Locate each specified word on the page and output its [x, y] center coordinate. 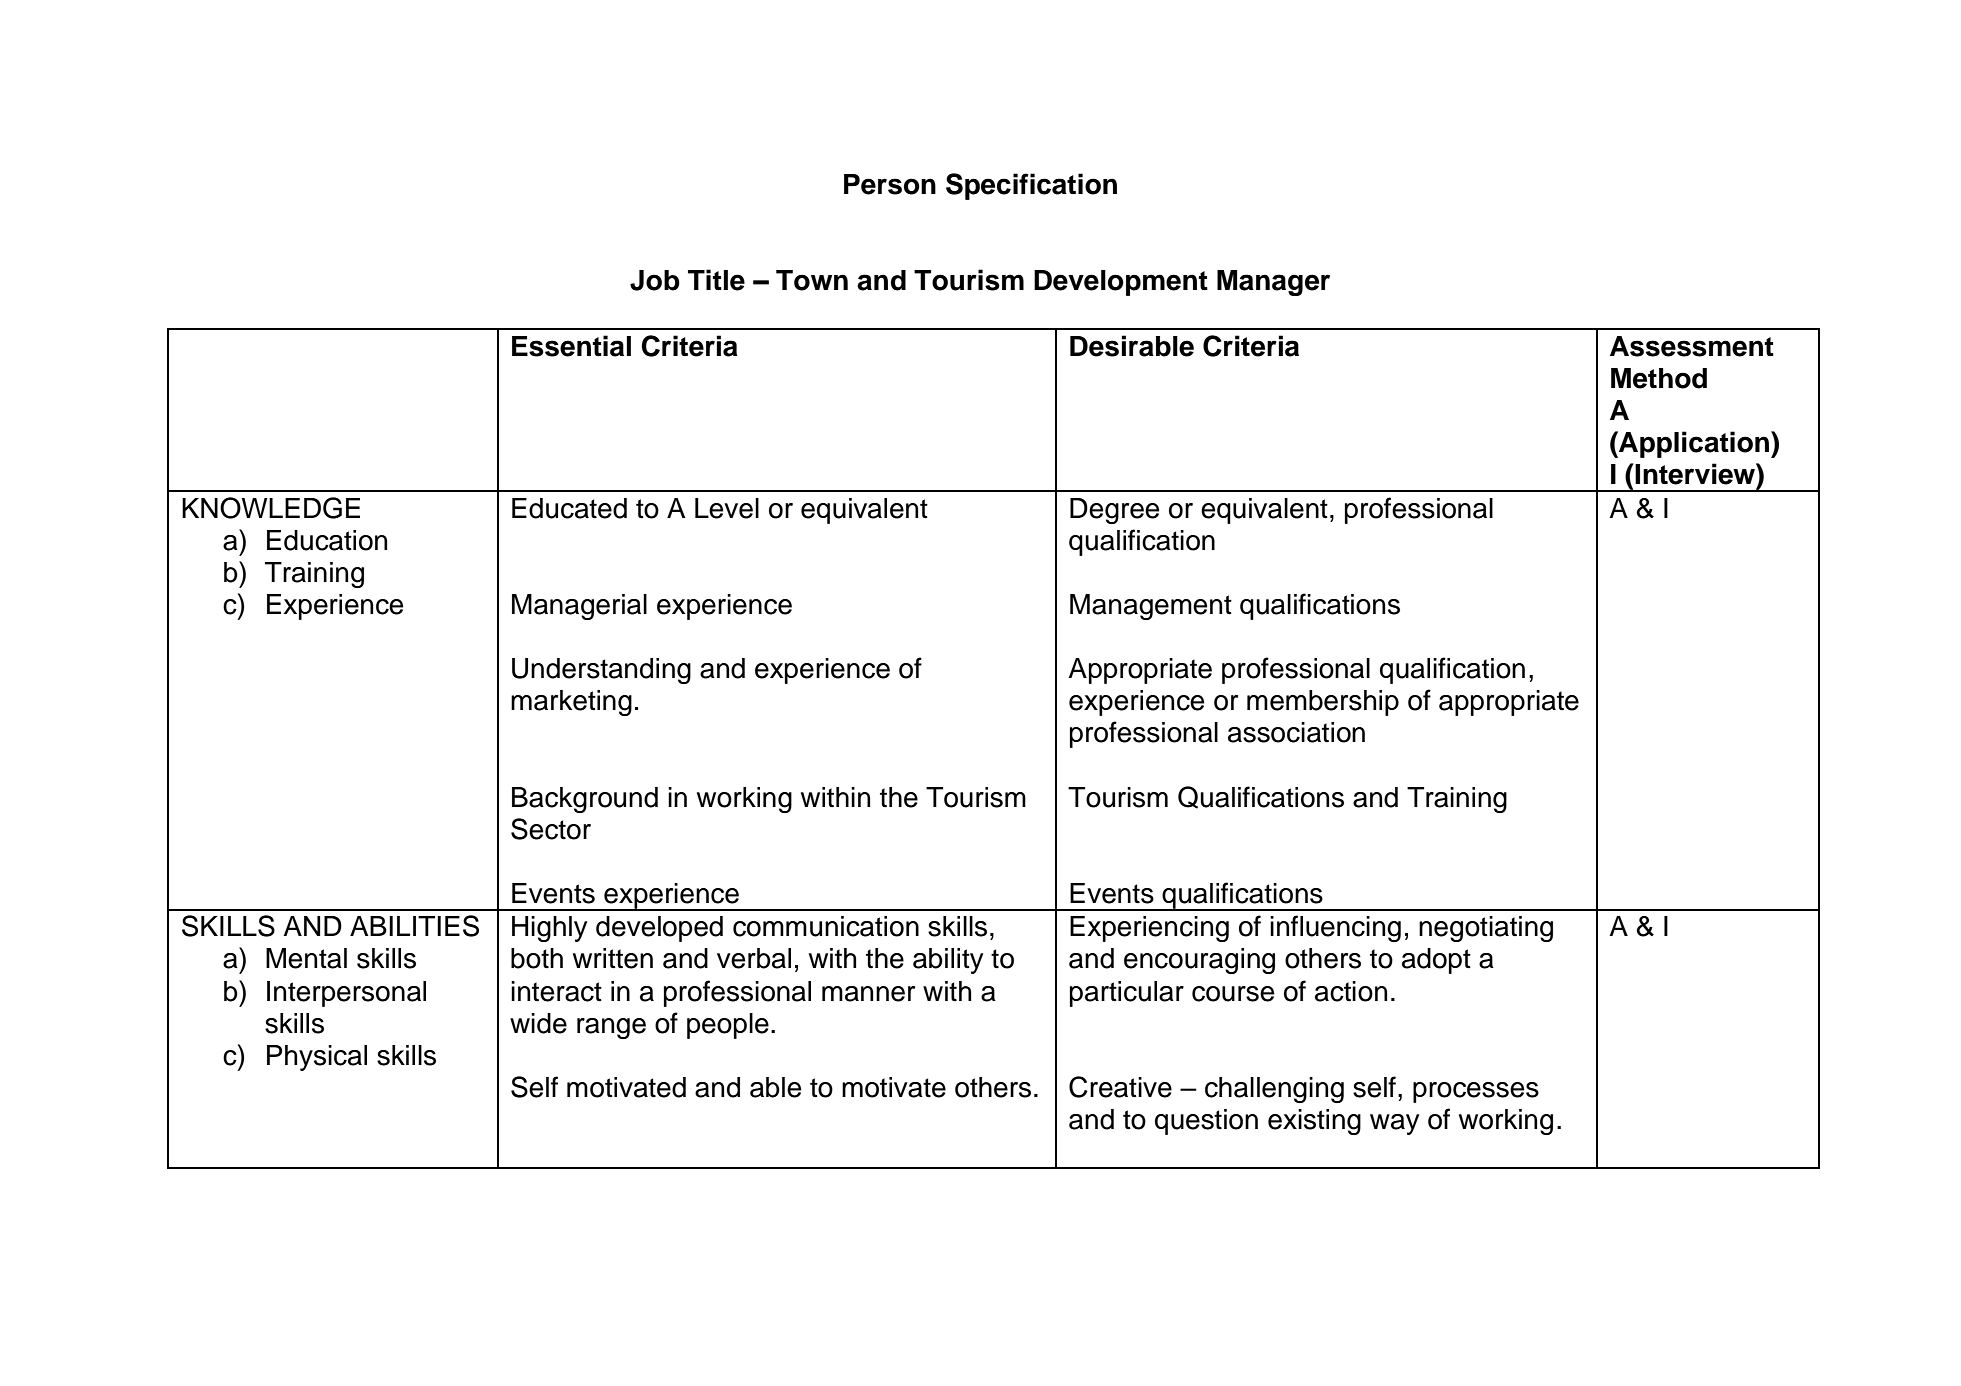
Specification [1031, 186]
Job [655, 280]
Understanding [601, 671]
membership [1323, 703]
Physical [317, 1058]
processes [1476, 1092]
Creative [1120, 1087]
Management [1151, 607]
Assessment [1692, 346]
